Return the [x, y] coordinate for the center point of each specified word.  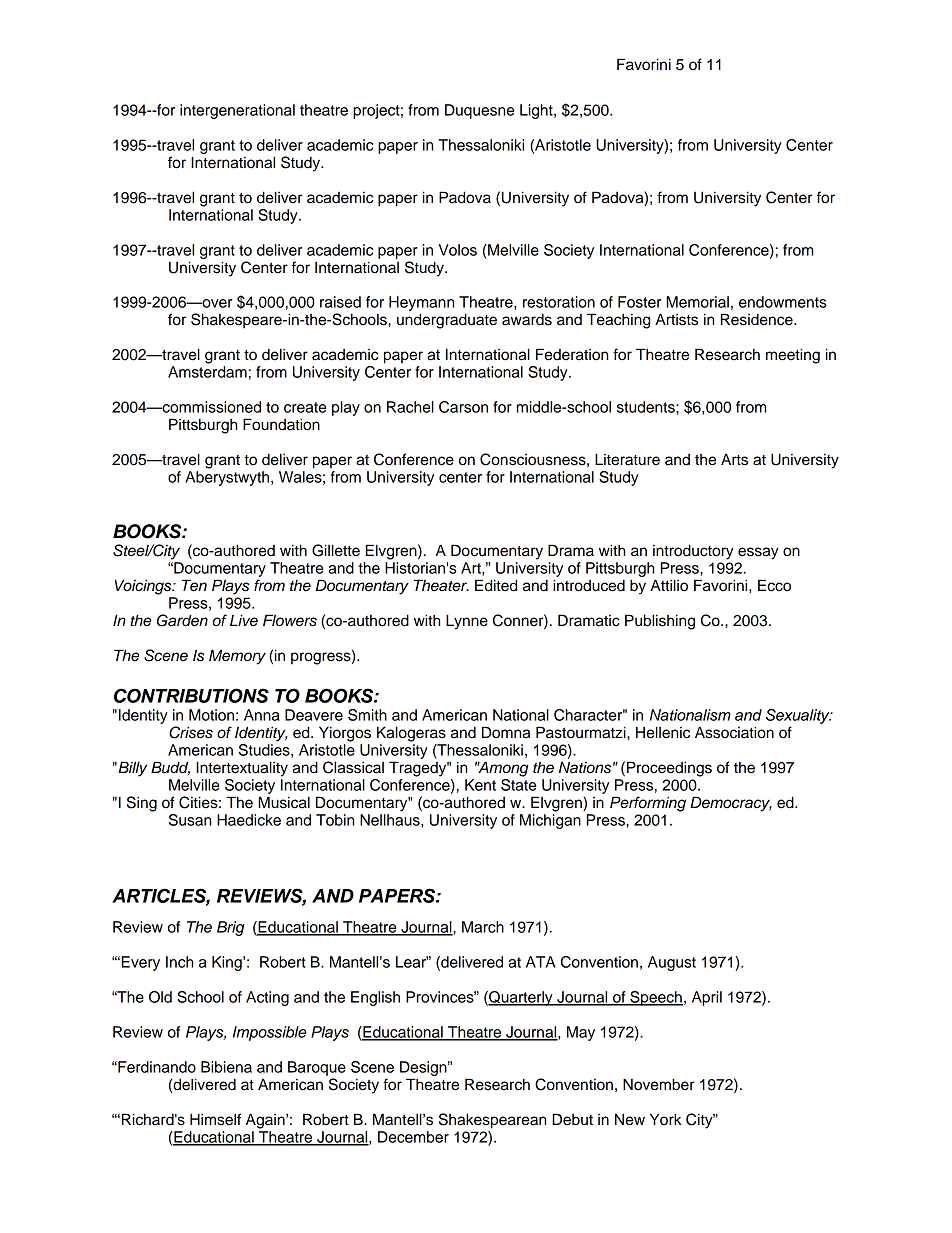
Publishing [660, 622]
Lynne [467, 622]
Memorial [697, 302]
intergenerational [237, 111]
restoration [559, 302]
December [413, 1137]
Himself [215, 1119]
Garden [182, 620]
